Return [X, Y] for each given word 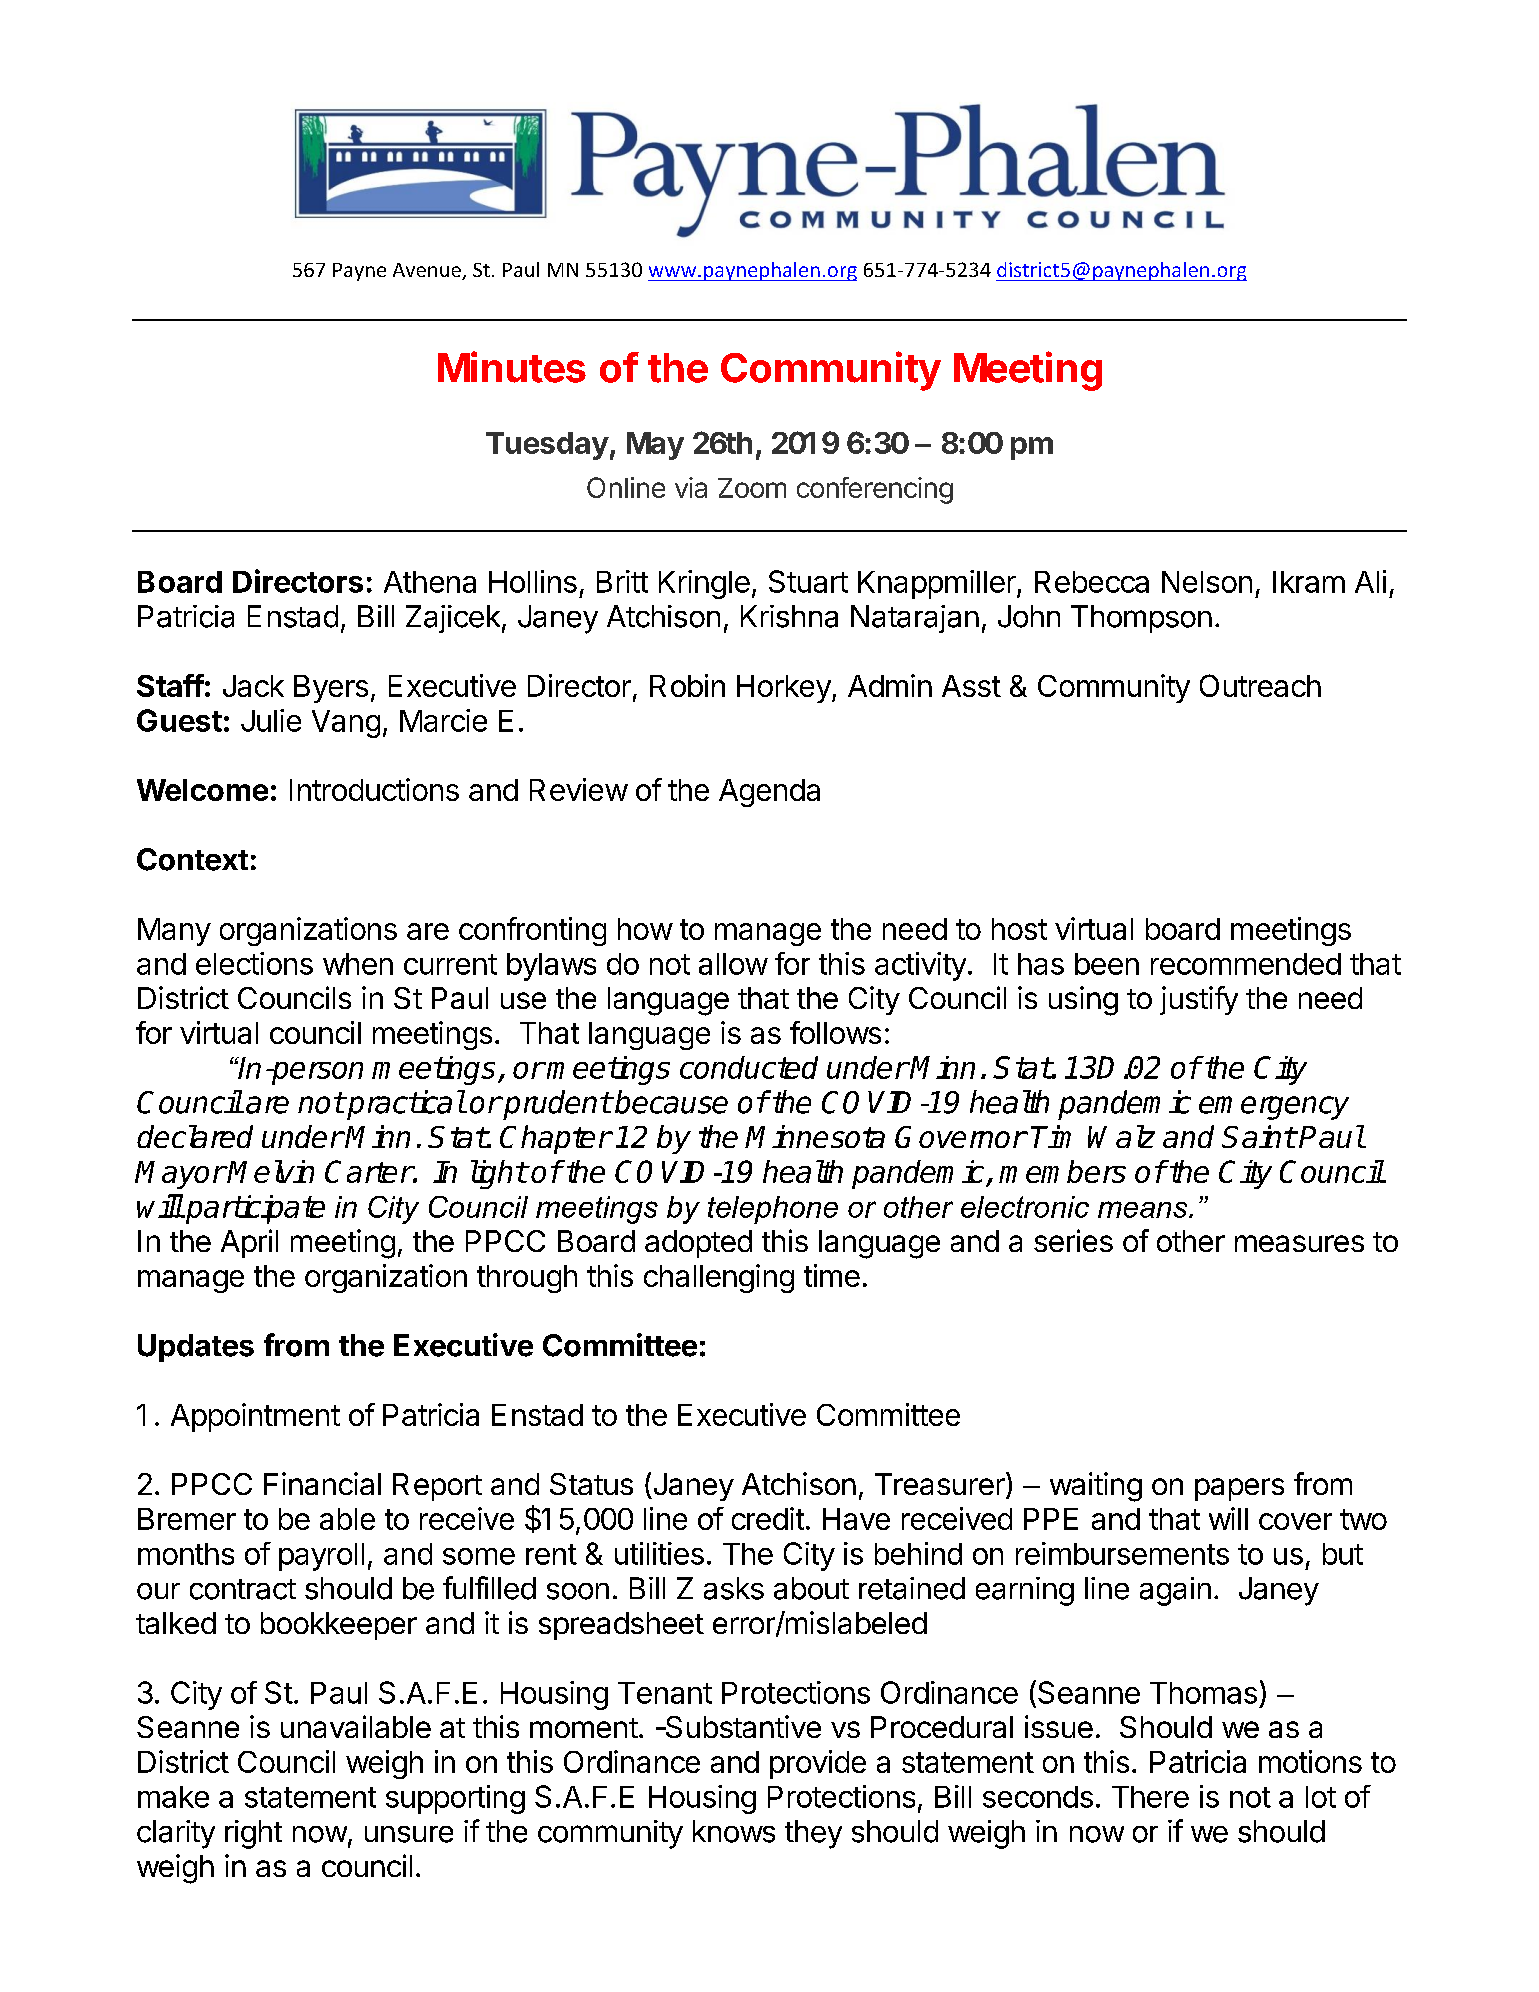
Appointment [255, 1417]
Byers [331, 689]
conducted [749, 1067]
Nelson [1207, 582]
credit [768, 1518]
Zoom [752, 488]
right [253, 1834]
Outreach [1260, 685]
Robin [687, 685]
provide [818, 1764]
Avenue [428, 271]
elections [254, 963]
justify [1199, 1000]
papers [1239, 1489]
